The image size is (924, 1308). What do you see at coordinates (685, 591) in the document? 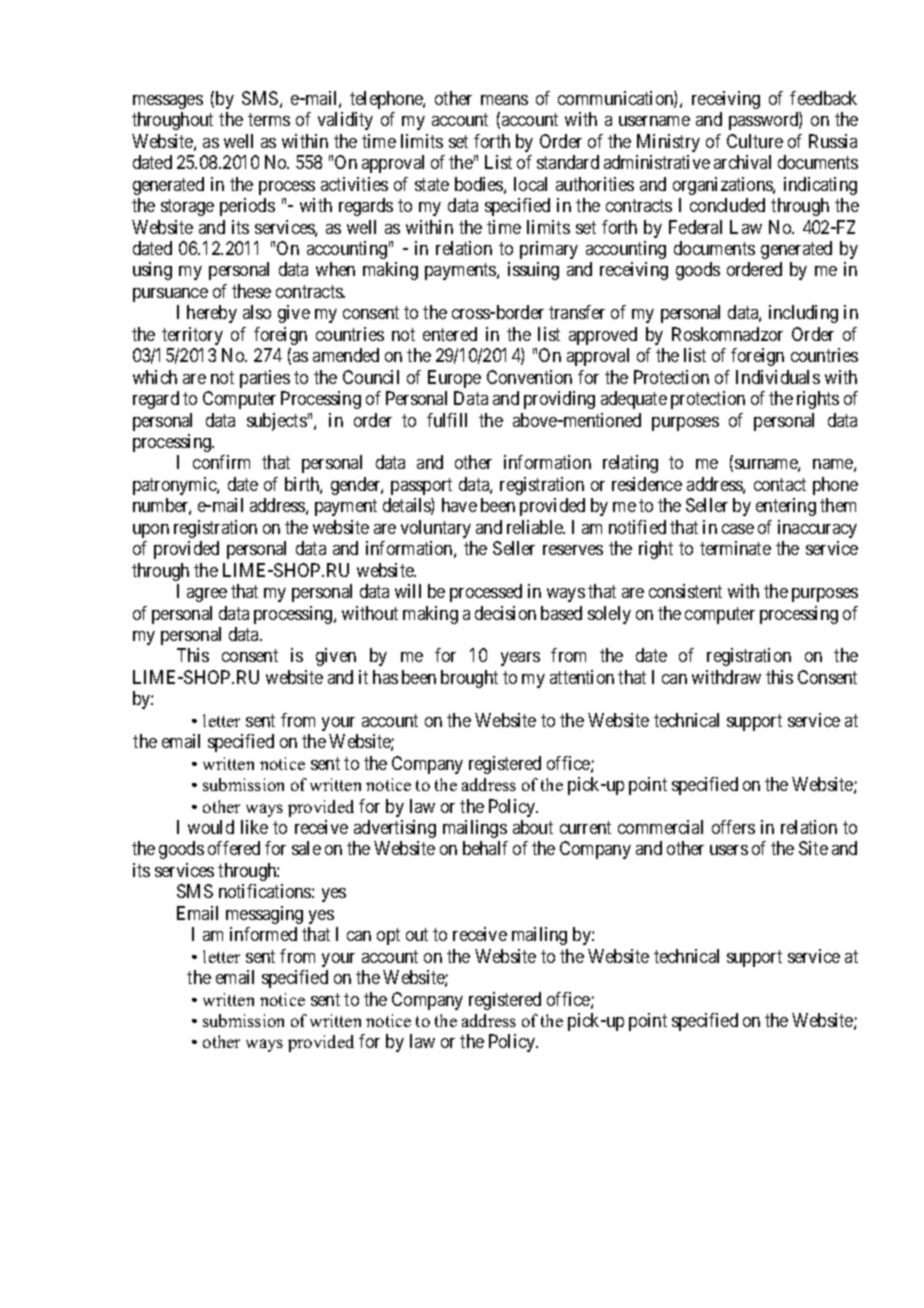
I see `consistent` at bounding box center [685, 591].
